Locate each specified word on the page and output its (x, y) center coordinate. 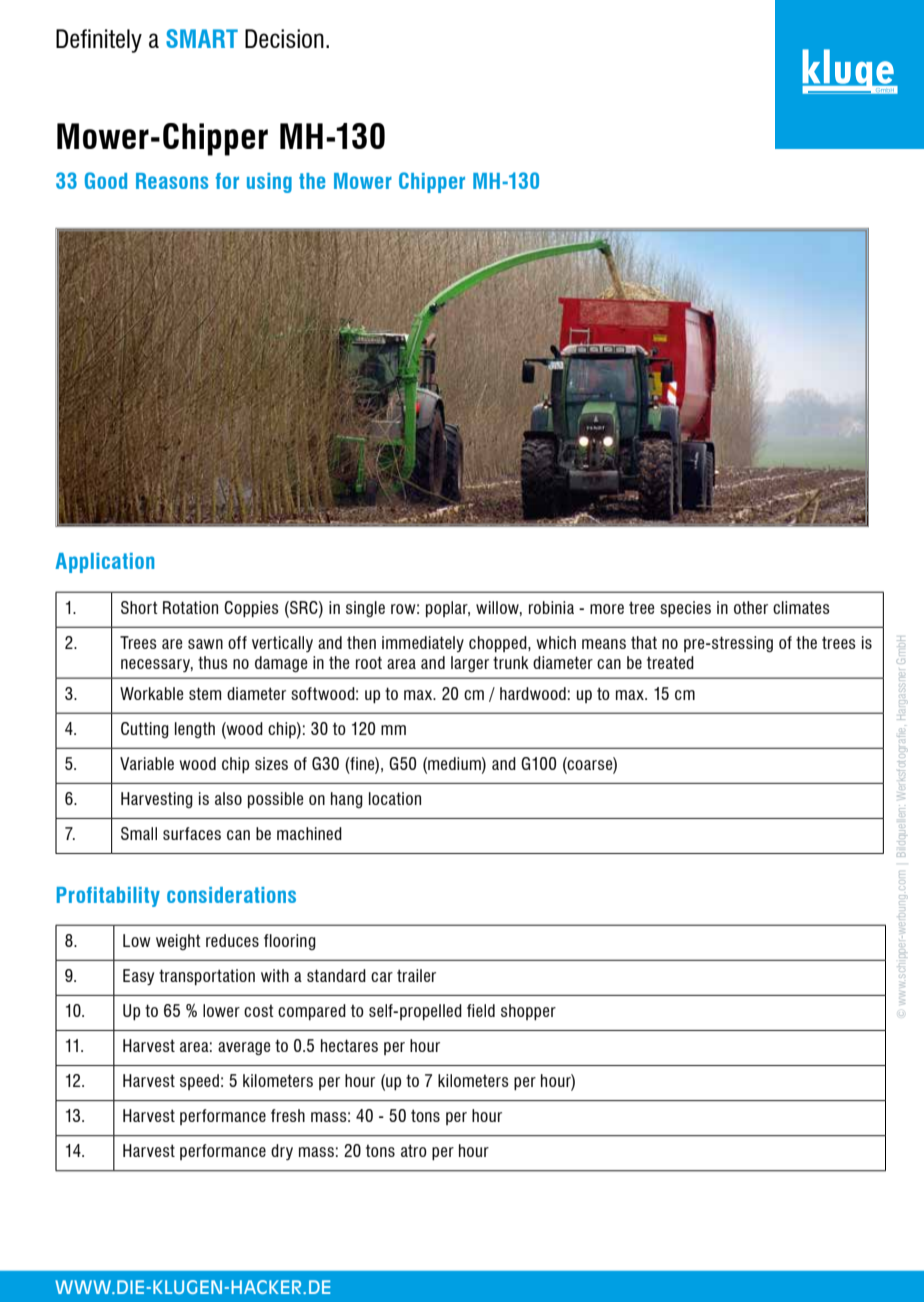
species (685, 609)
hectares (349, 1045)
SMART (202, 38)
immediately (423, 644)
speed (199, 1082)
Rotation (190, 607)
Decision (284, 38)
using (269, 183)
